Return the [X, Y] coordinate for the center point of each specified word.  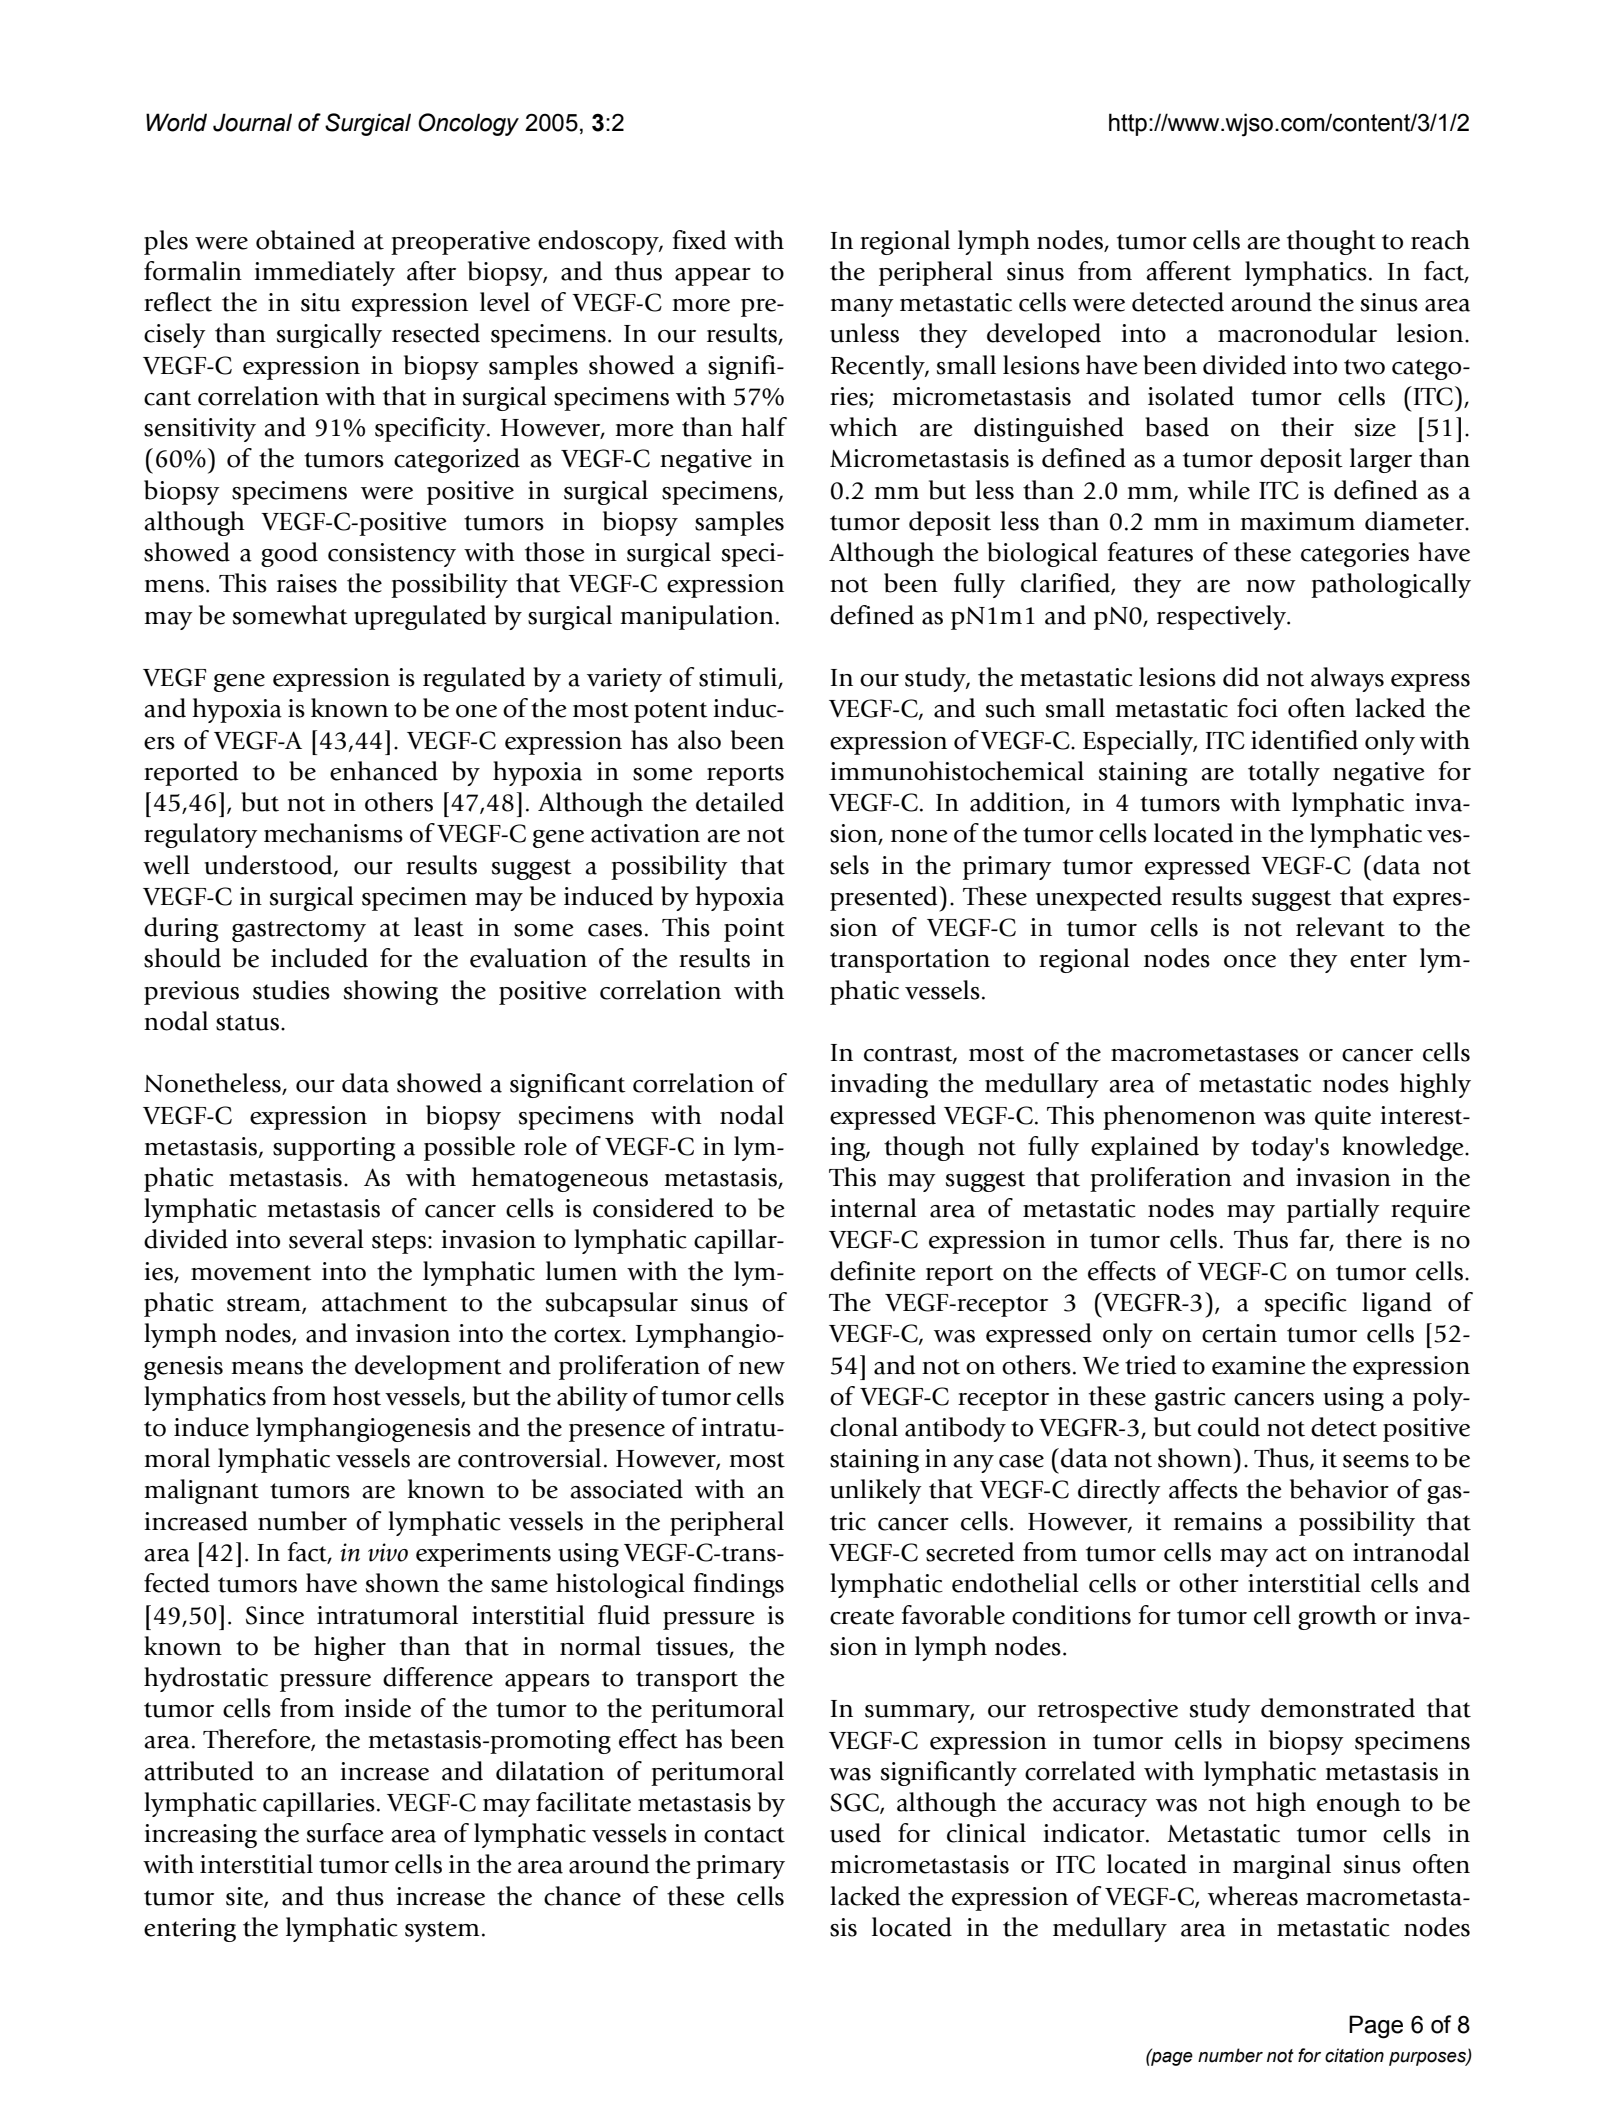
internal [873, 1208]
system [442, 1931]
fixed [699, 240]
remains [1218, 1521]
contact [744, 1835]
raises [307, 583]
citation [1354, 2055]
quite [1343, 1118]
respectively [1223, 617]
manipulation [697, 617]
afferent [1189, 271]
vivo [388, 1552]
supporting [334, 1149]
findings [738, 1585]
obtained [305, 240]
